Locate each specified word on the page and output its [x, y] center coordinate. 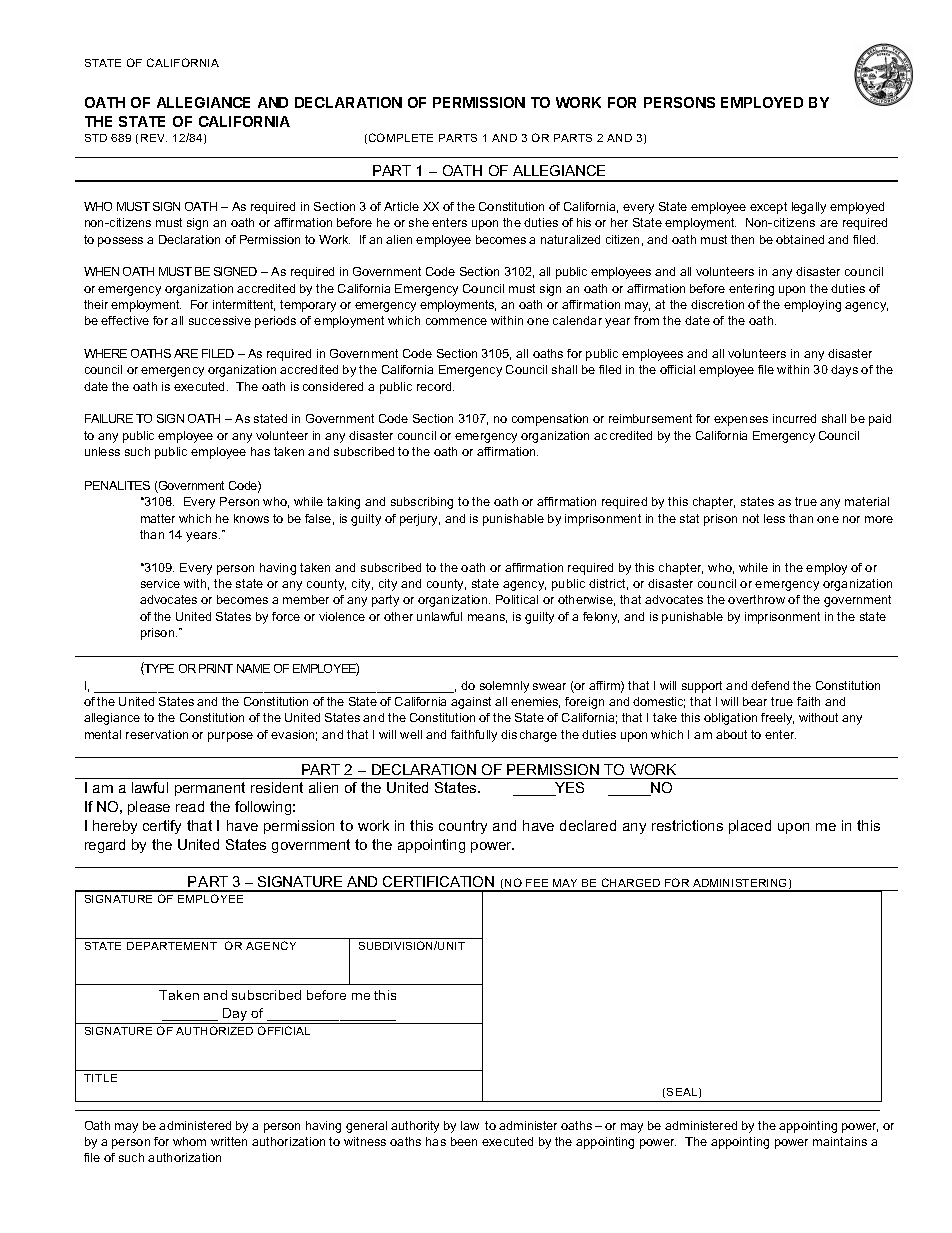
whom [189, 1141]
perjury [420, 520]
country [463, 827]
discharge [529, 736]
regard [105, 846]
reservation [157, 734]
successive [220, 320]
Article [401, 206]
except [768, 208]
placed [750, 827]
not [751, 518]
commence [456, 321]
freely [777, 719]
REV [154, 138]
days [844, 371]
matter [158, 518]
